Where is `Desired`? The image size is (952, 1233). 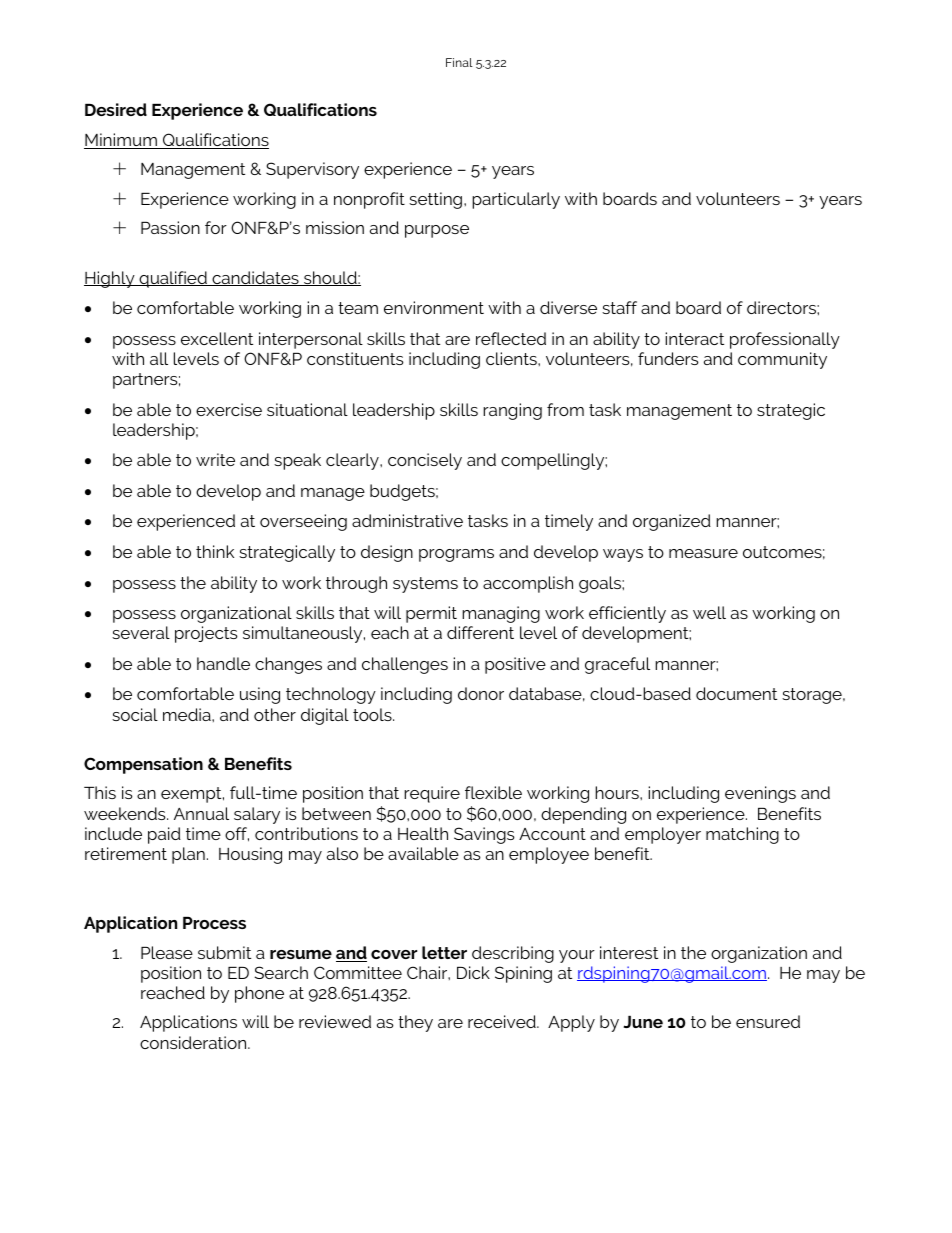 Desired is located at coordinates (116, 109).
